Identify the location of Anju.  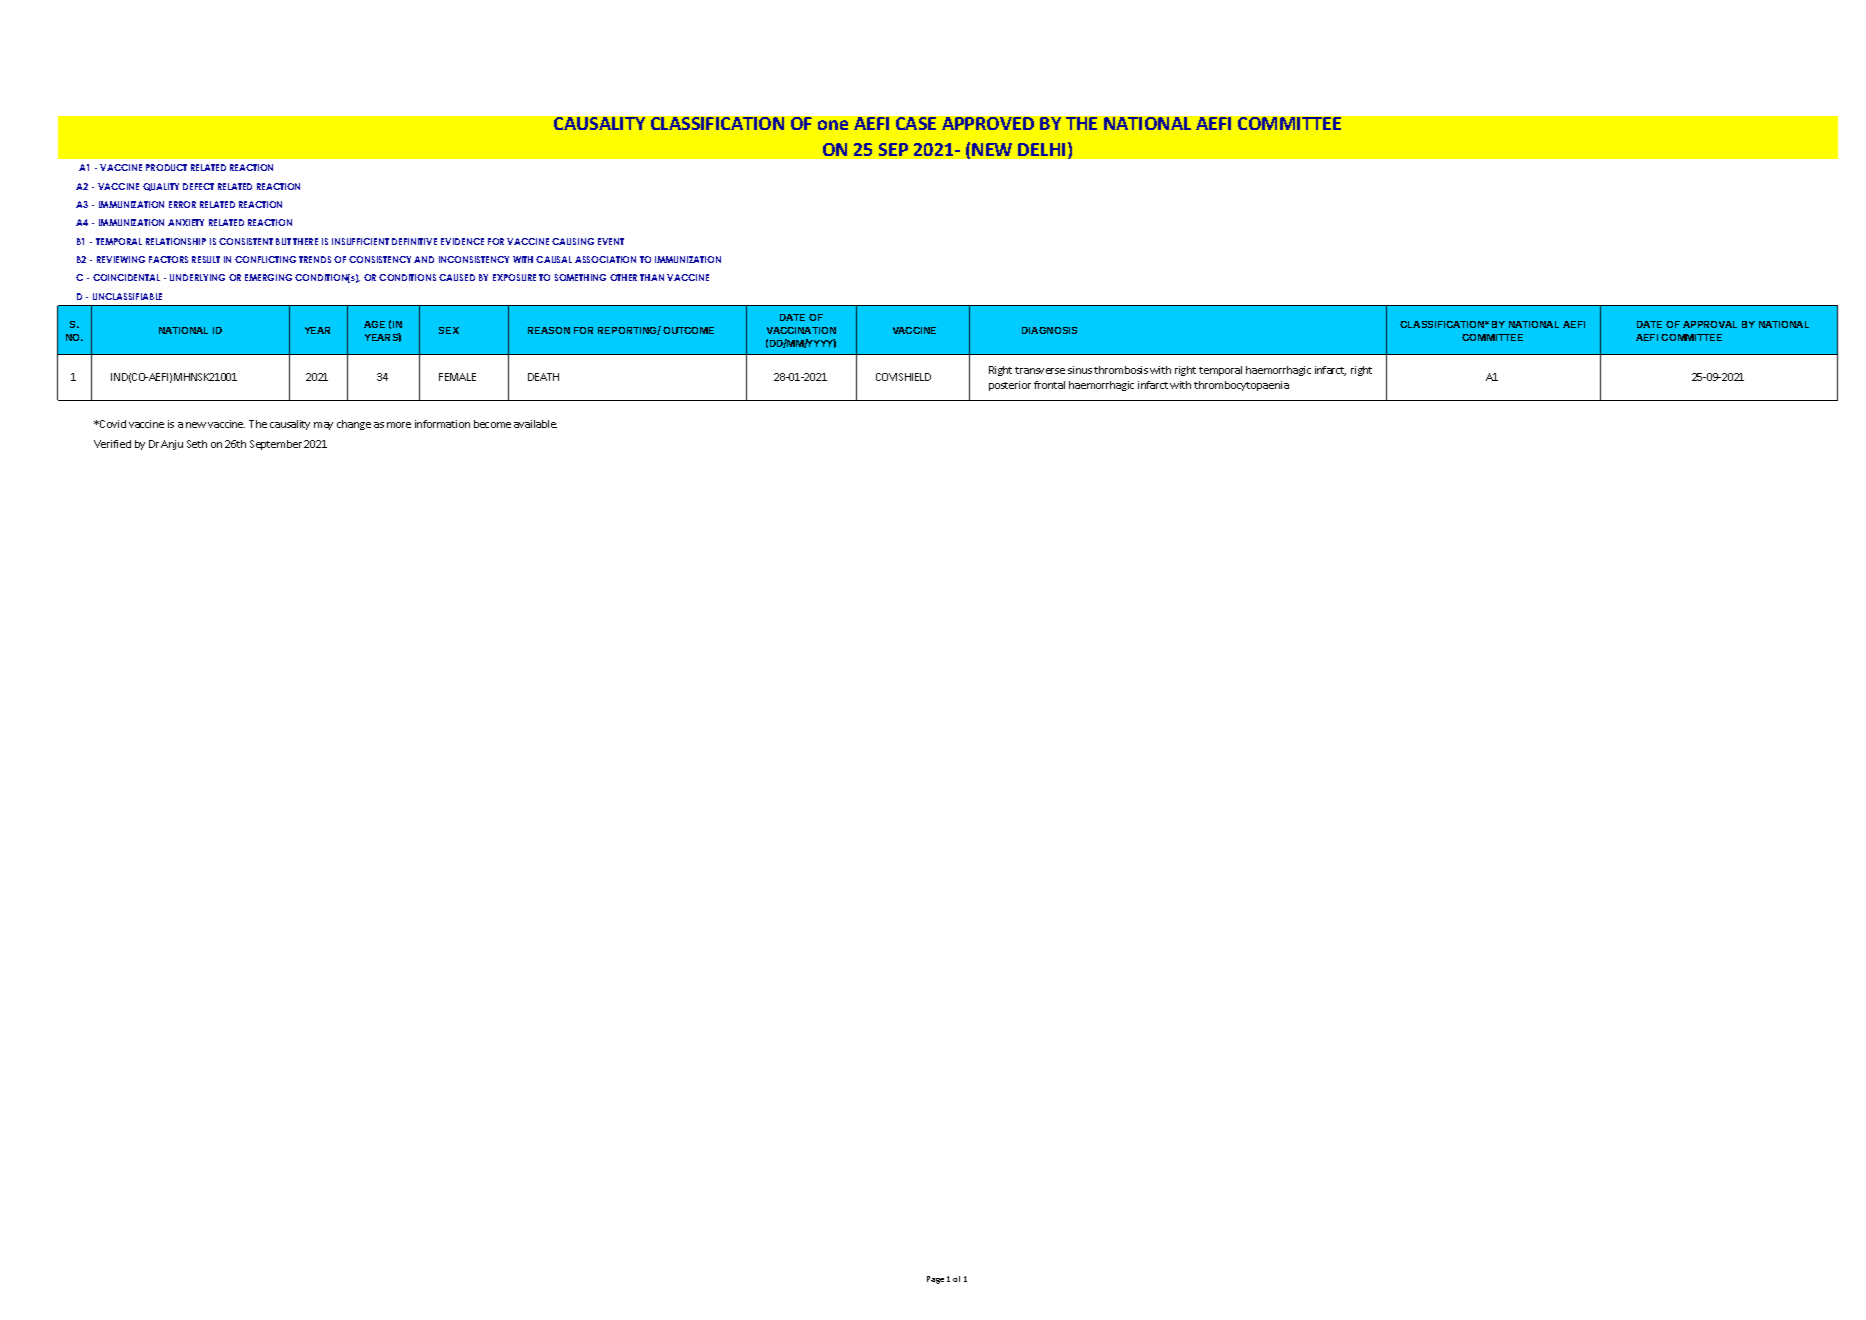
(172, 445).
